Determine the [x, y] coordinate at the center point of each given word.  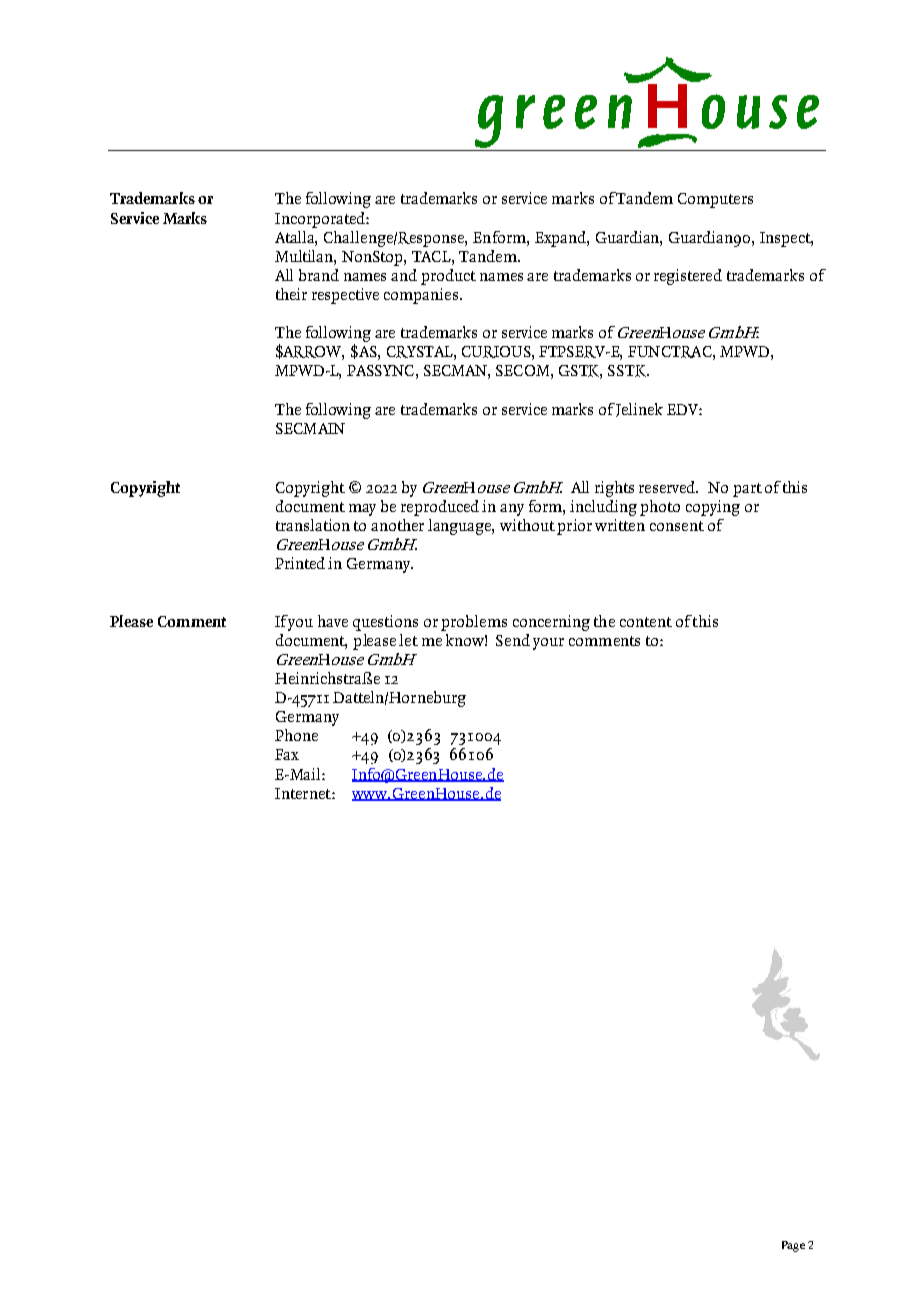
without [527, 525]
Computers [715, 200]
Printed [300, 563]
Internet [304, 793]
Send [513, 640]
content [646, 622]
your [548, 644]
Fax [287, 754]
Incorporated [321, 220]
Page [793, 1246]
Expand [561, 239]
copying [713, 508]
